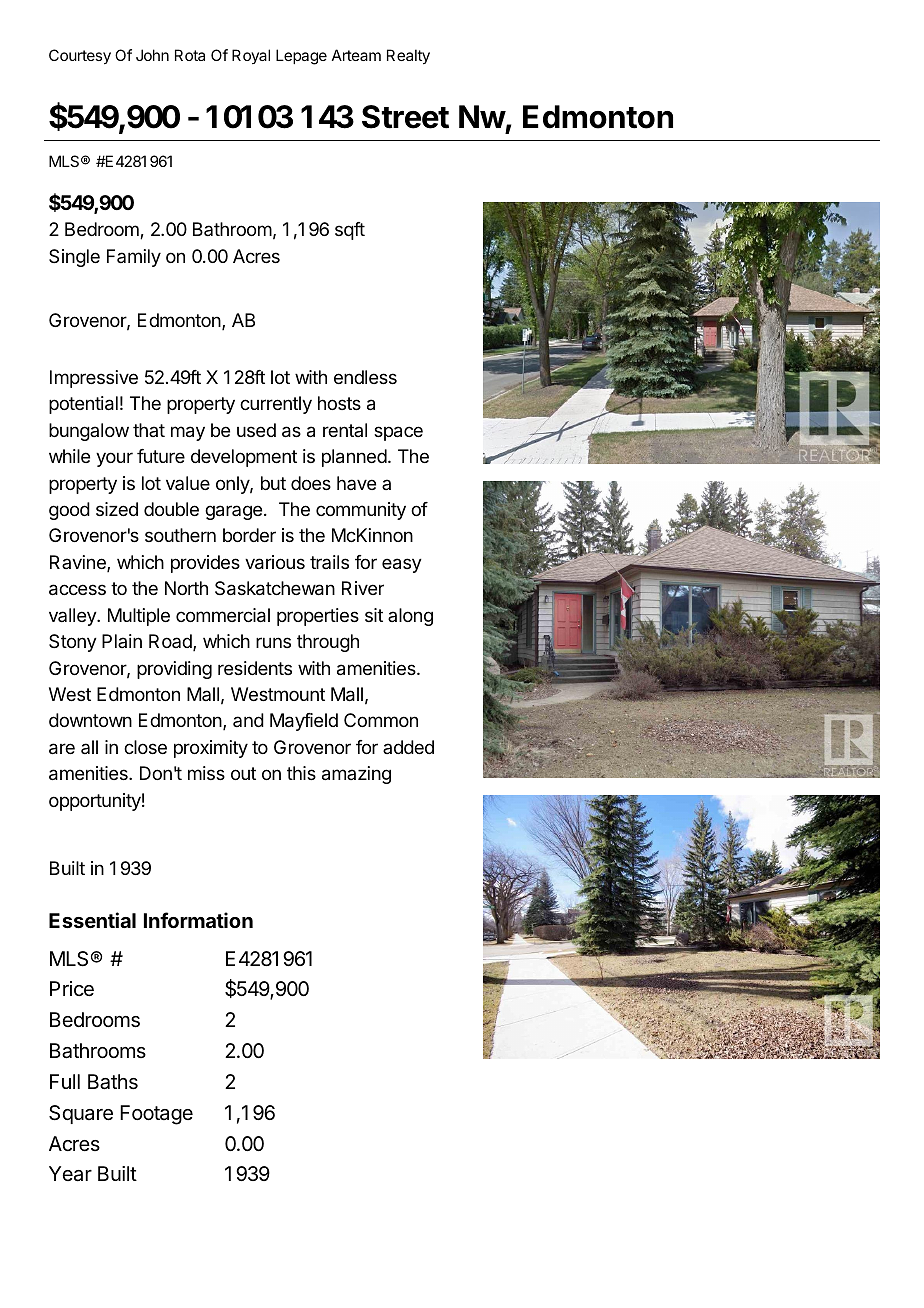 Image resolution: width=924 pixels, height=1308 pixels. Describe the element at coordinates (81, 1114) in the screenshot. I see `Square` at that location.
